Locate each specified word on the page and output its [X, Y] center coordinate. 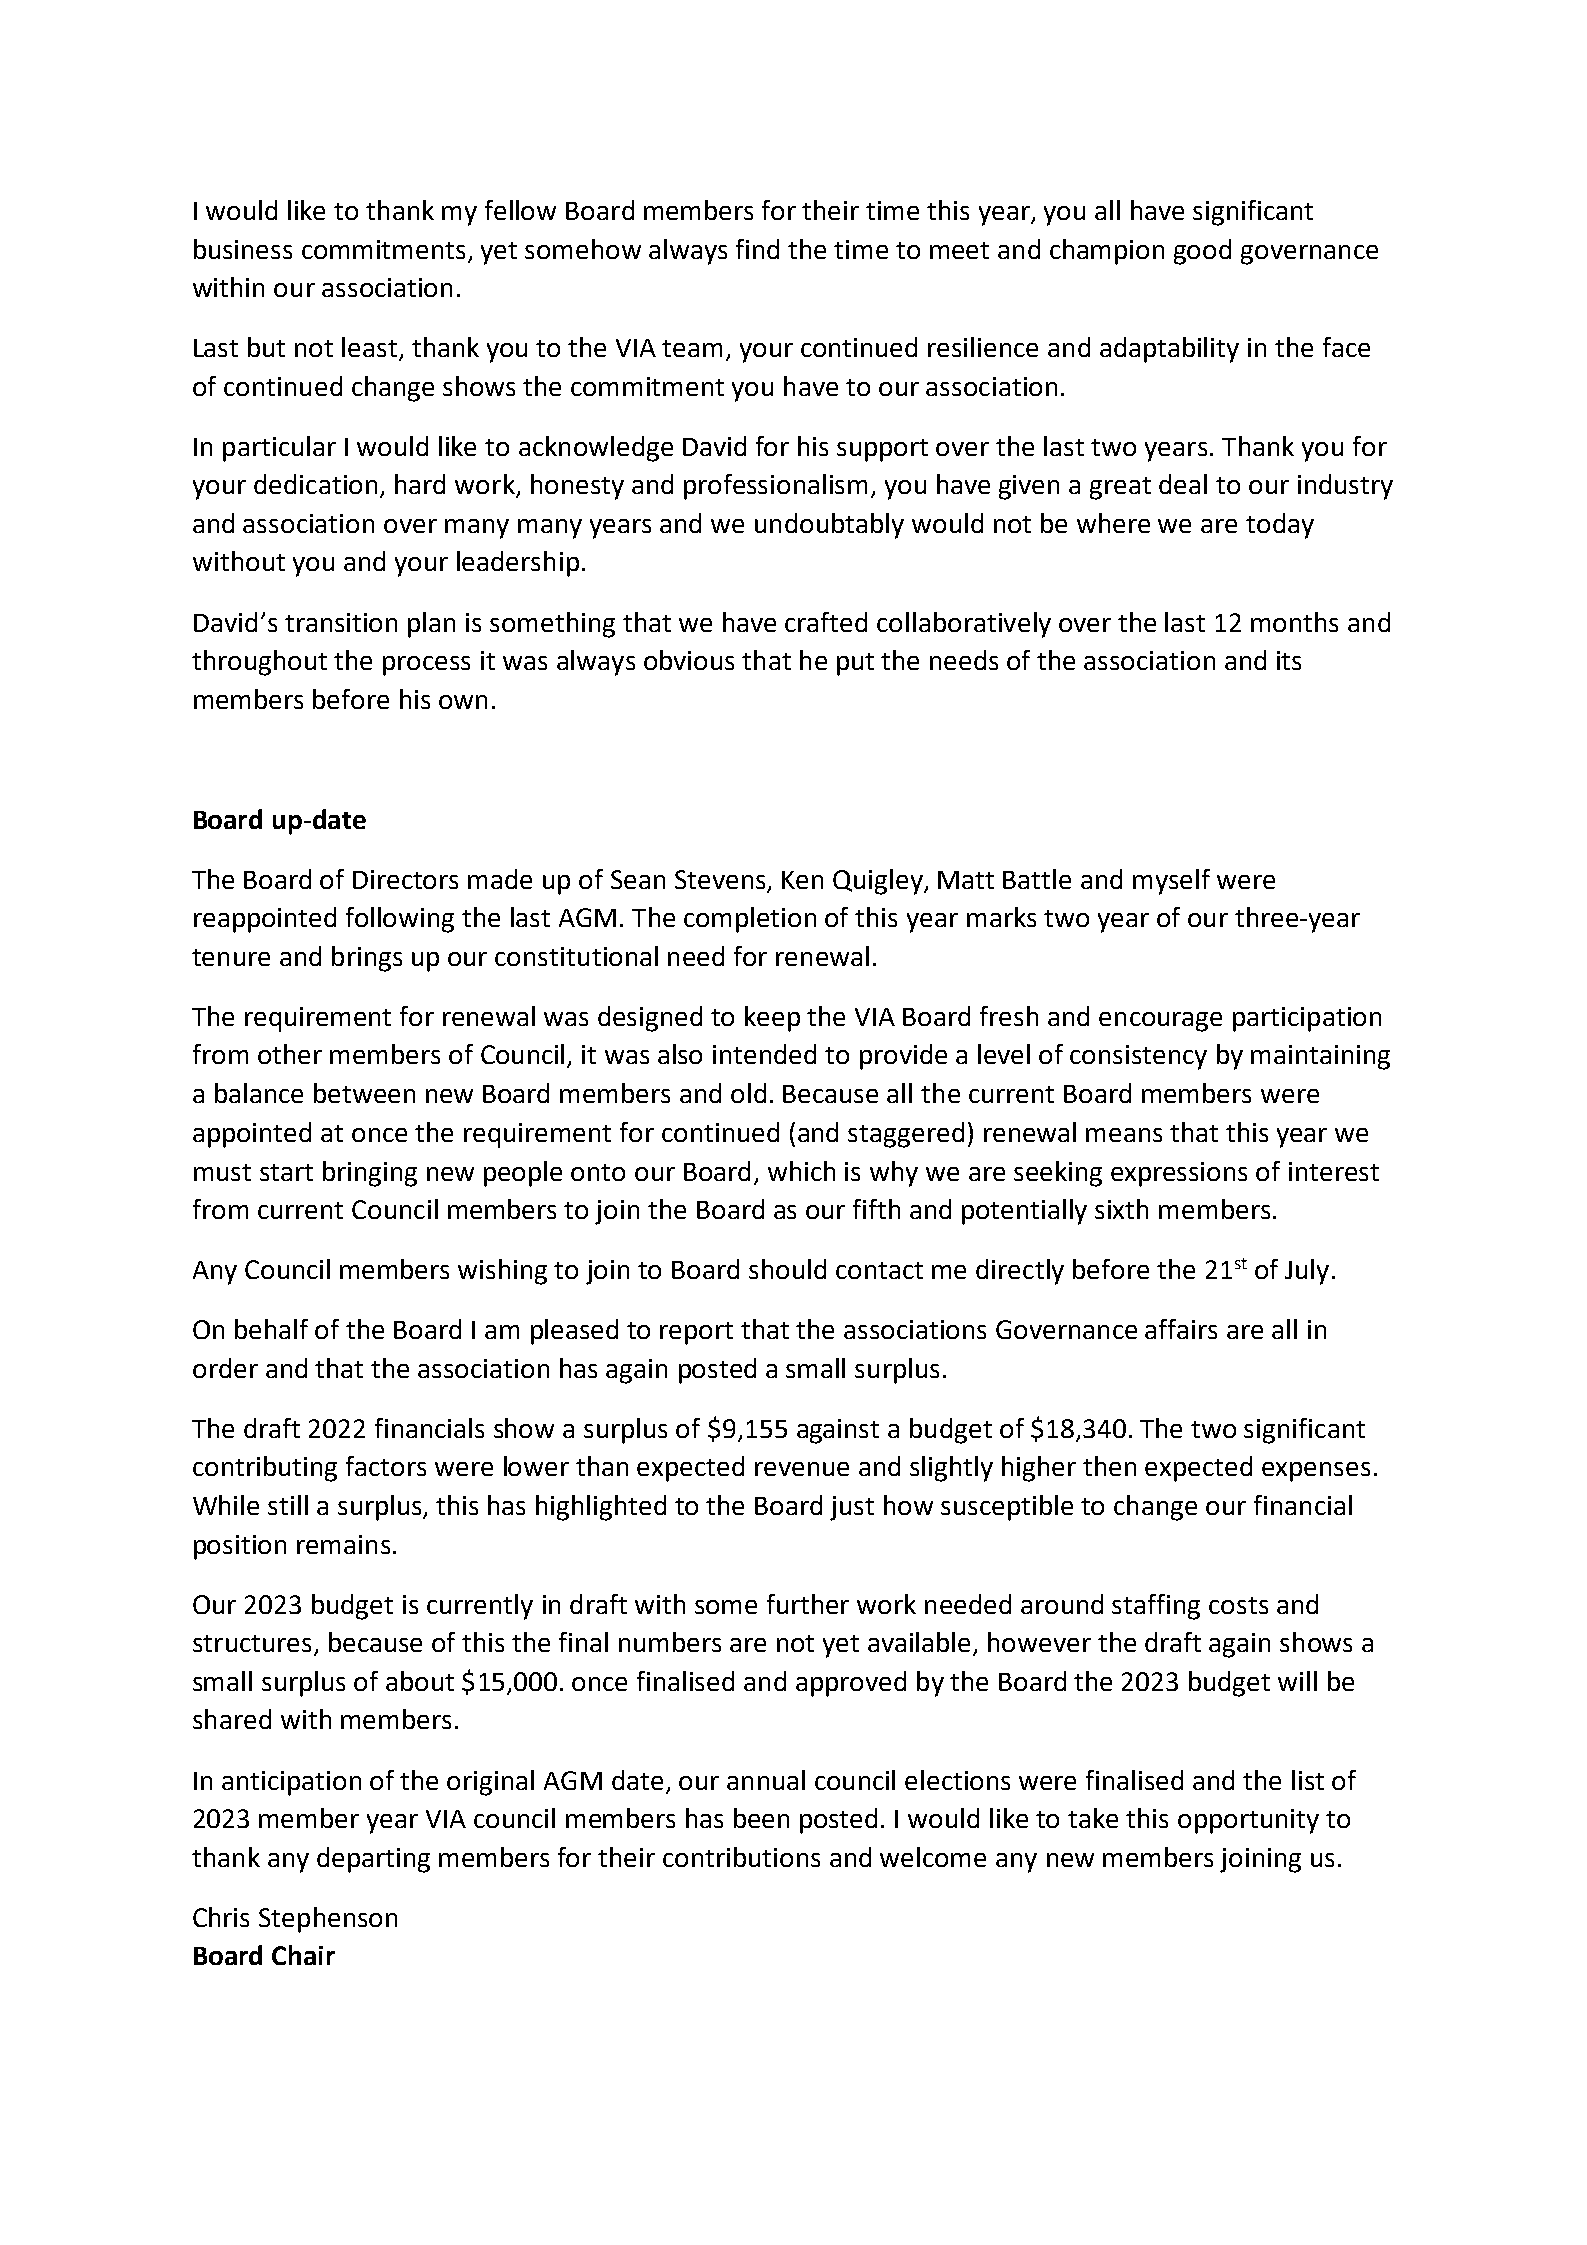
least [369, 347]
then [1109, 1466]
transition [341, 622]
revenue [802, 1469]
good [1202, 252]
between [364, 1093]
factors [386, 1466]
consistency [1138, 1057]
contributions [741, 1857]
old [748, 1093]
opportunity [1248, 1821]
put [855, 664]
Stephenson [328, 1920]
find [757, 249]
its [1289, 660]
